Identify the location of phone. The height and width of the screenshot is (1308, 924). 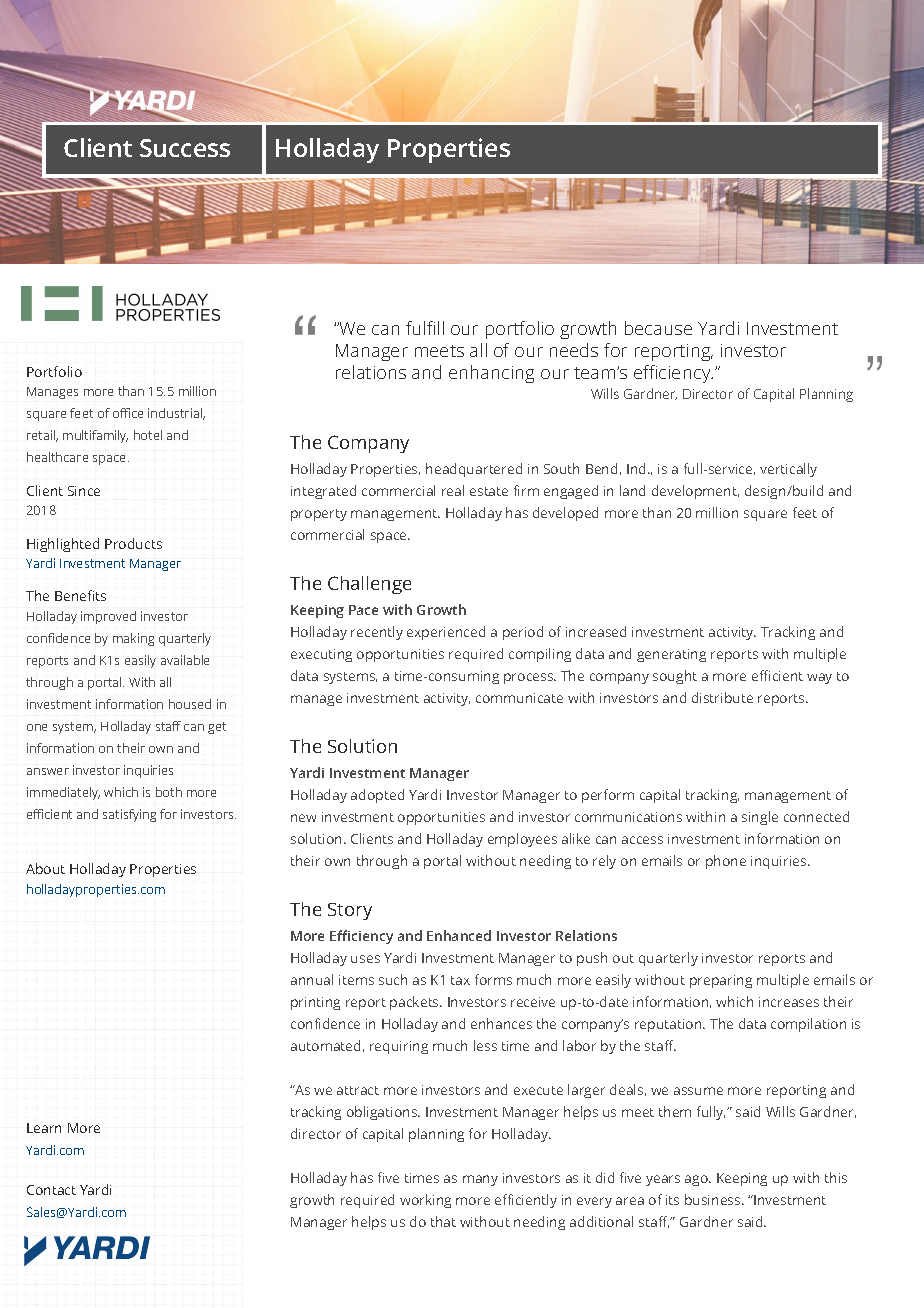
(726, 862).
